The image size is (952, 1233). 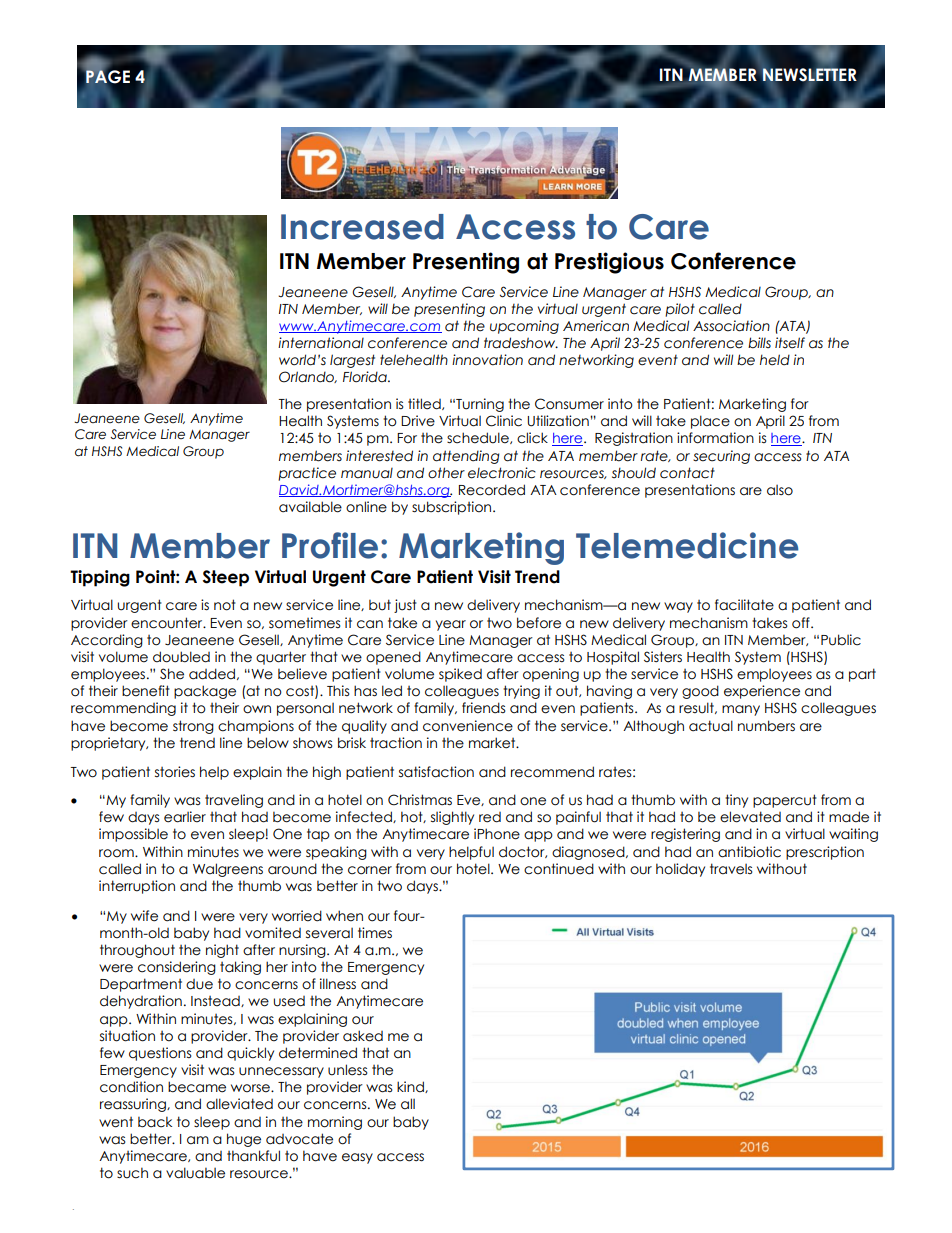 I want to click on Association, so click(x=731, y=326).
